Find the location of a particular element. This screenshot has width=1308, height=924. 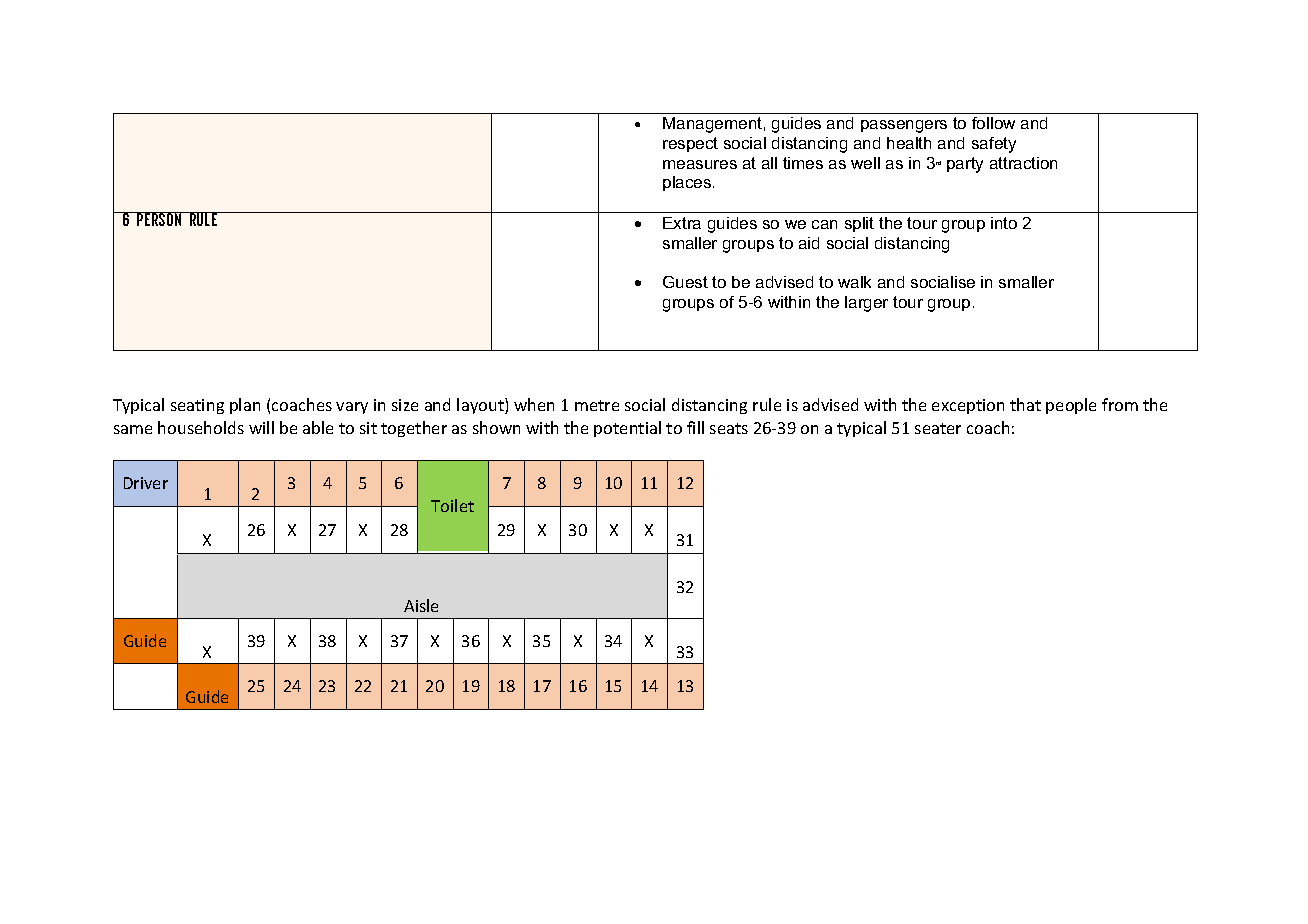

Extra is located at coordinates (682, 223).
